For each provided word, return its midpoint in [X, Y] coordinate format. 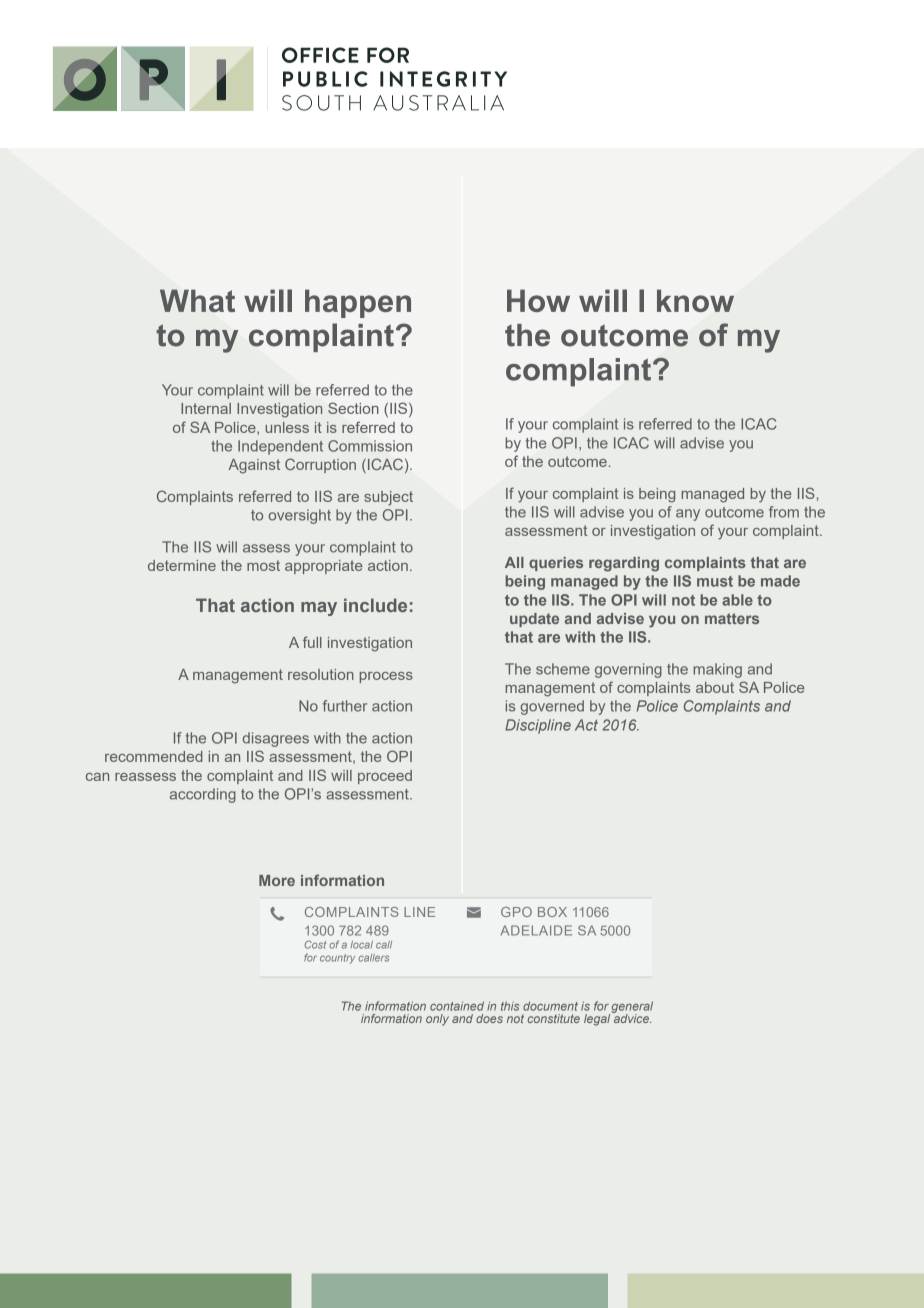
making [718, 670]
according [203, 795]
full [312, 642]
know [695, 300]
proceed [385, 777]
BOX [552, 912]
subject [388, 498]
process [386, 677]
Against [254, 466]
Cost [315, 944]
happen [358, 303]
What [197, 300]
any [688, 515]
